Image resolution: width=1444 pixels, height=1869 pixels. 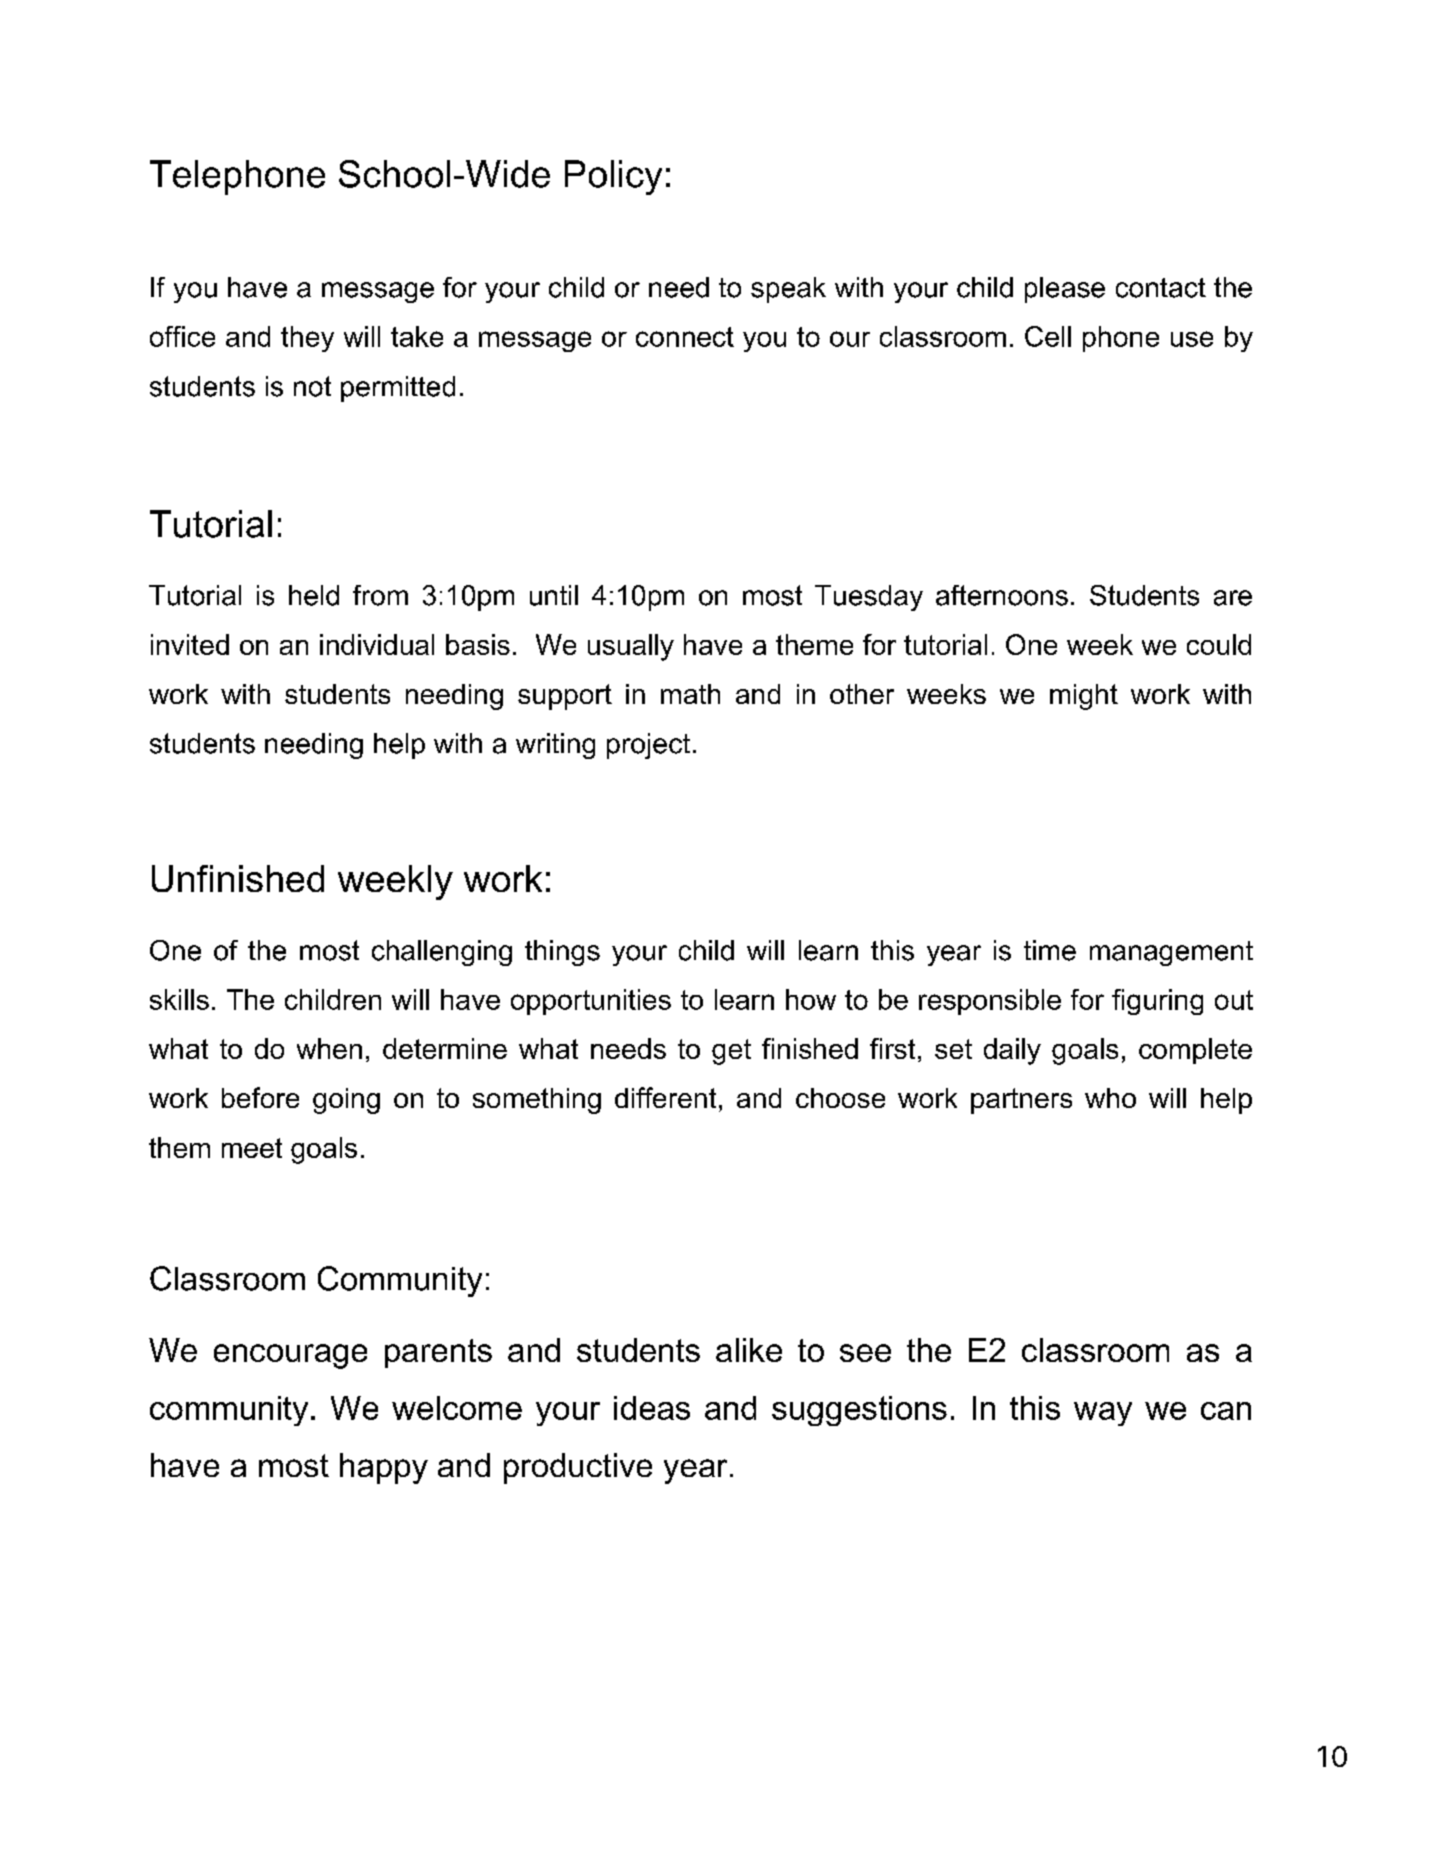 I want to click on project, so click(x=648, y=746).
